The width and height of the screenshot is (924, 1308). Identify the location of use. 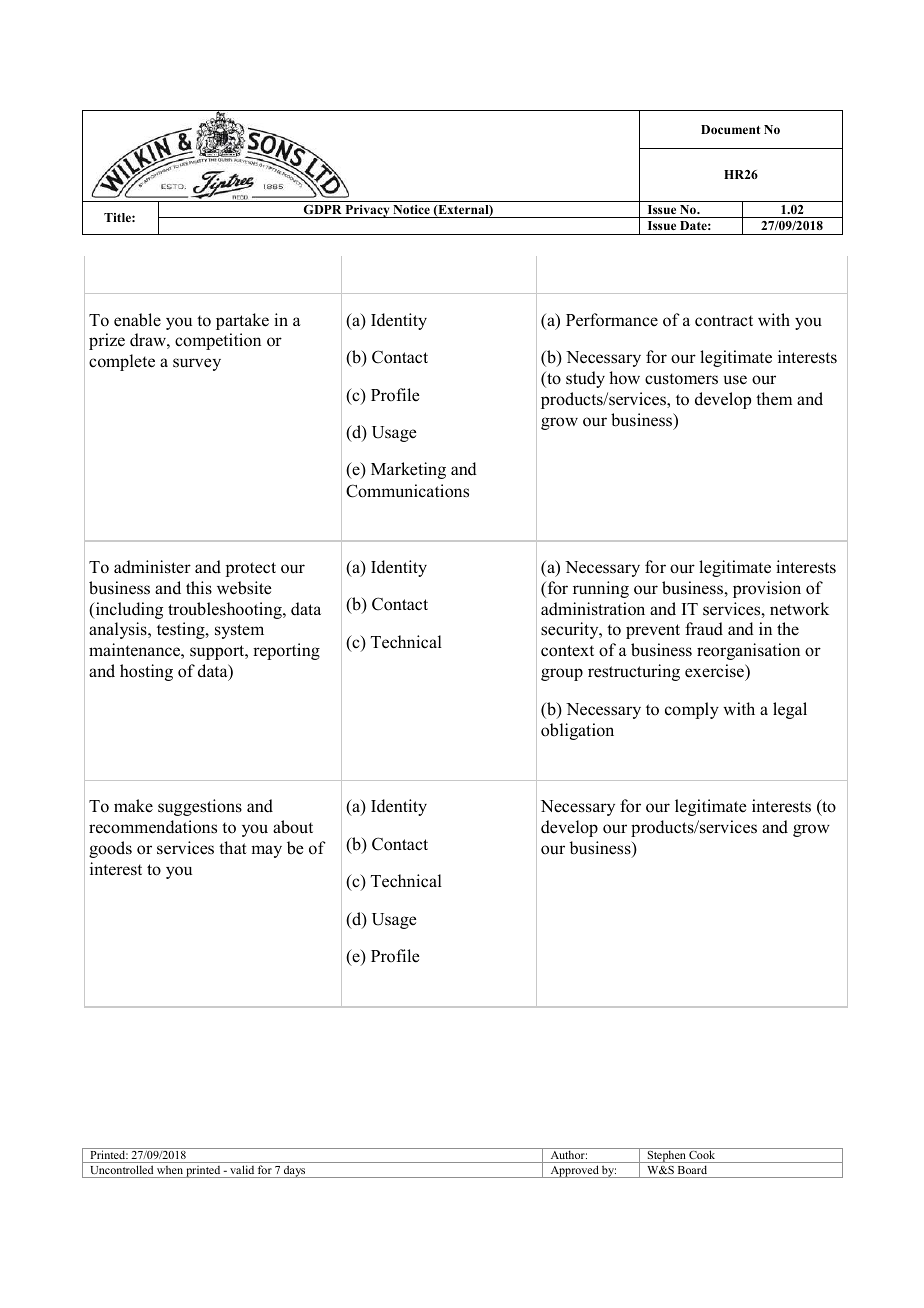
(735, 380).
